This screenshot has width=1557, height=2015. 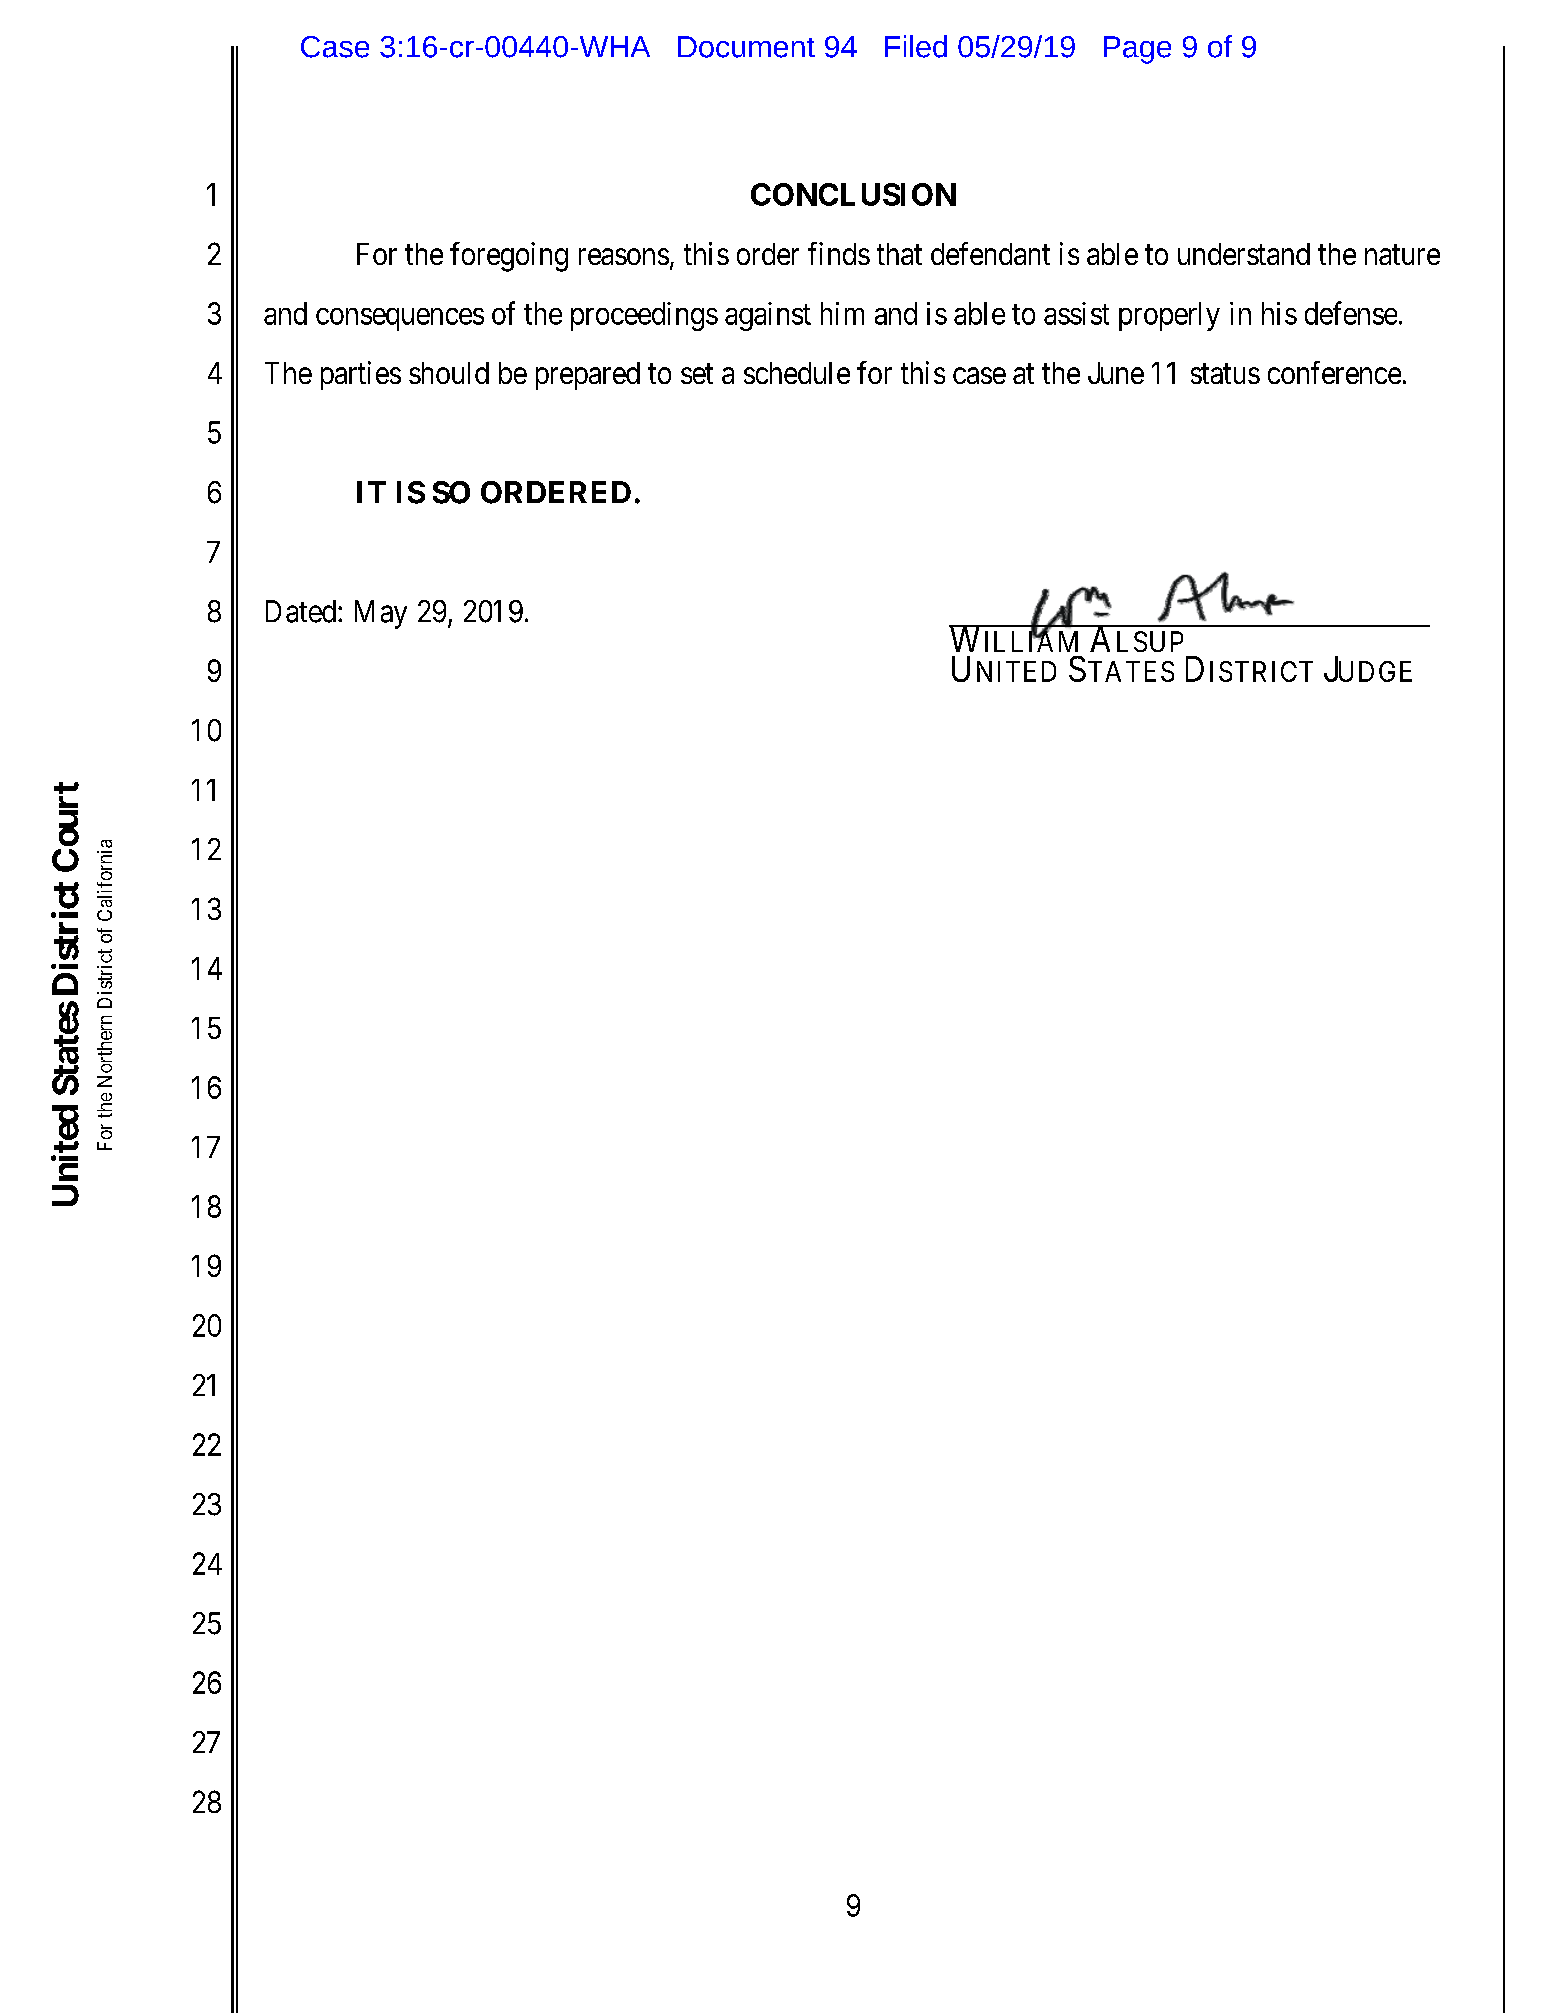 I want to click on schedule, so click(x=797, y=373).
